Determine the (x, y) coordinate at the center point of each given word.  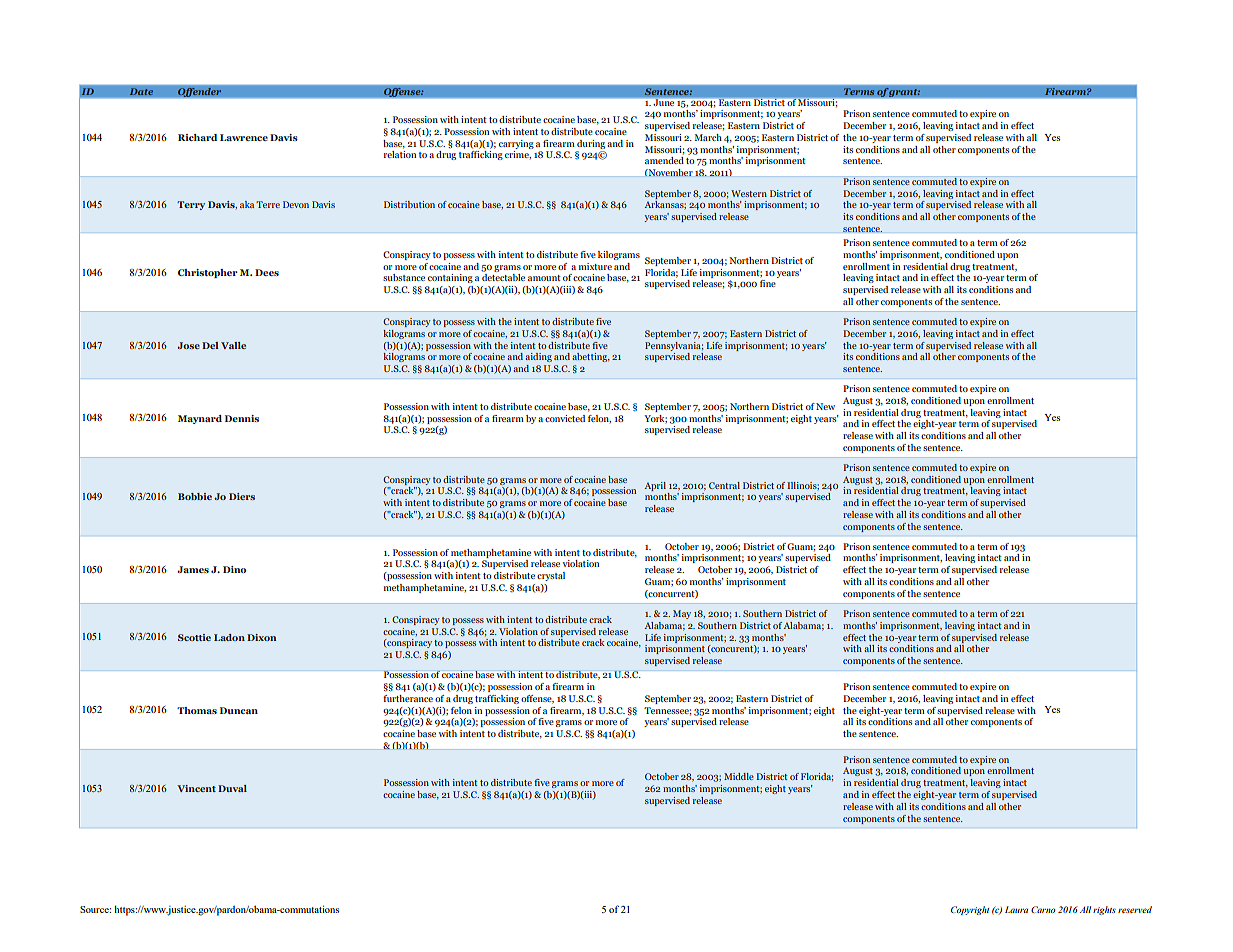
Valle (233, 345)
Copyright (970, 910)
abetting (591, 357)
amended (664, 160)
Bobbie (195, 496)
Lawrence (244, 137)
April (655, 486)
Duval (232, 788)
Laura (1016, 909)
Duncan (239, 710)
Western (749, 193)
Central (724, 485)
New (825, 406)
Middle (739, 776)
